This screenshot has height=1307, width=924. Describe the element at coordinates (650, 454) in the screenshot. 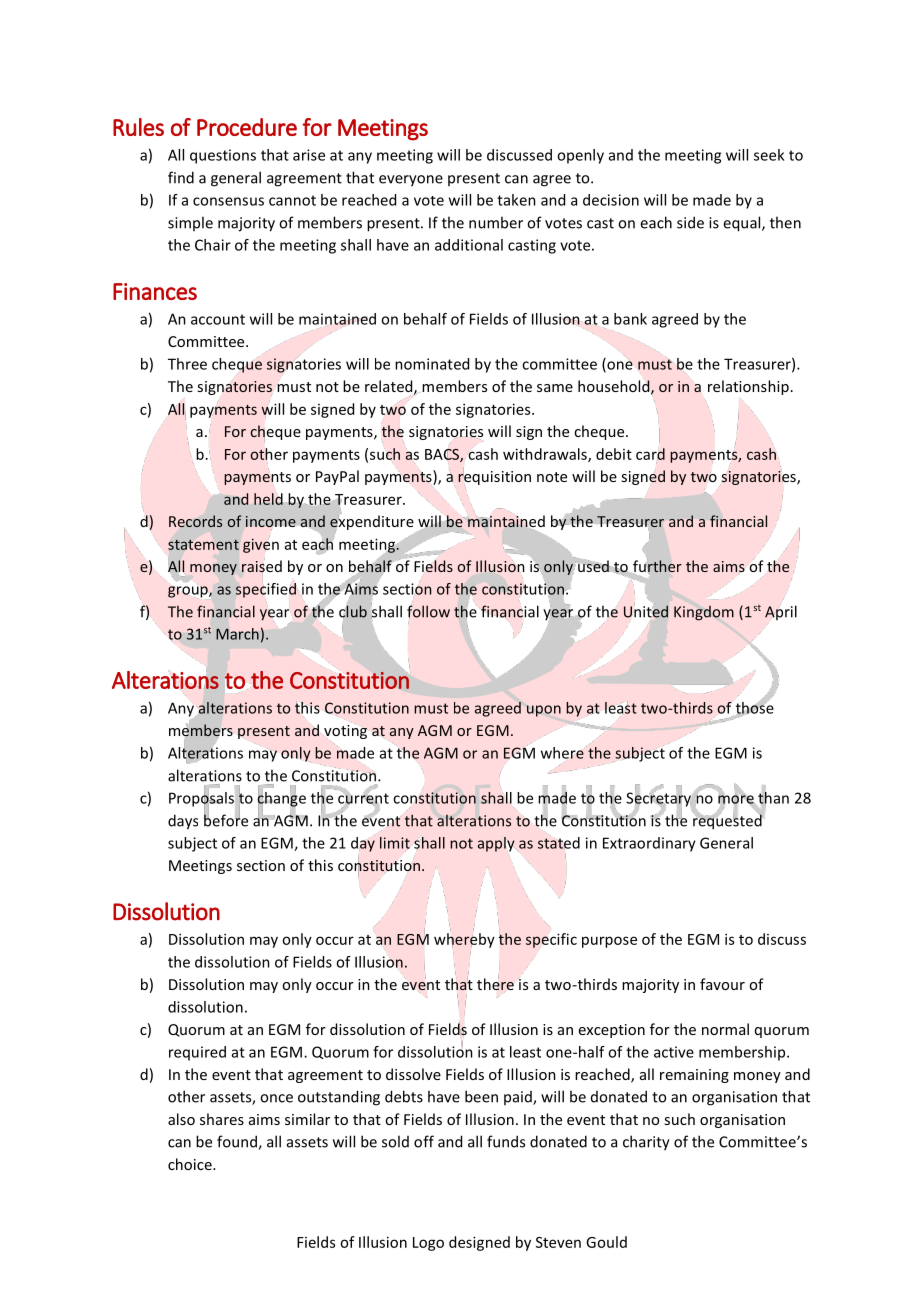

I see `card` at that location.
